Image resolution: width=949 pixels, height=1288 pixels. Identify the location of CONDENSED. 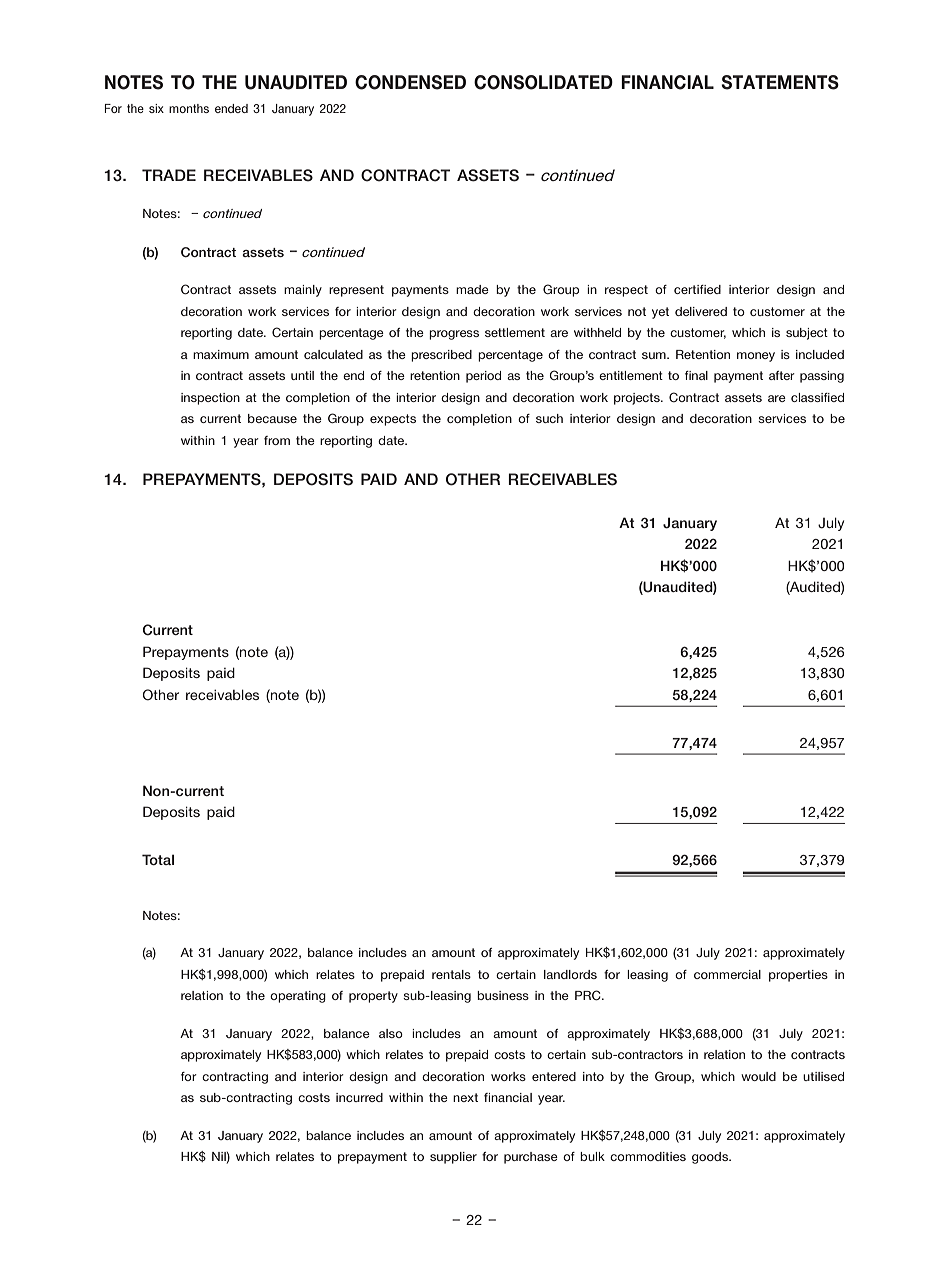
(410, 82).
